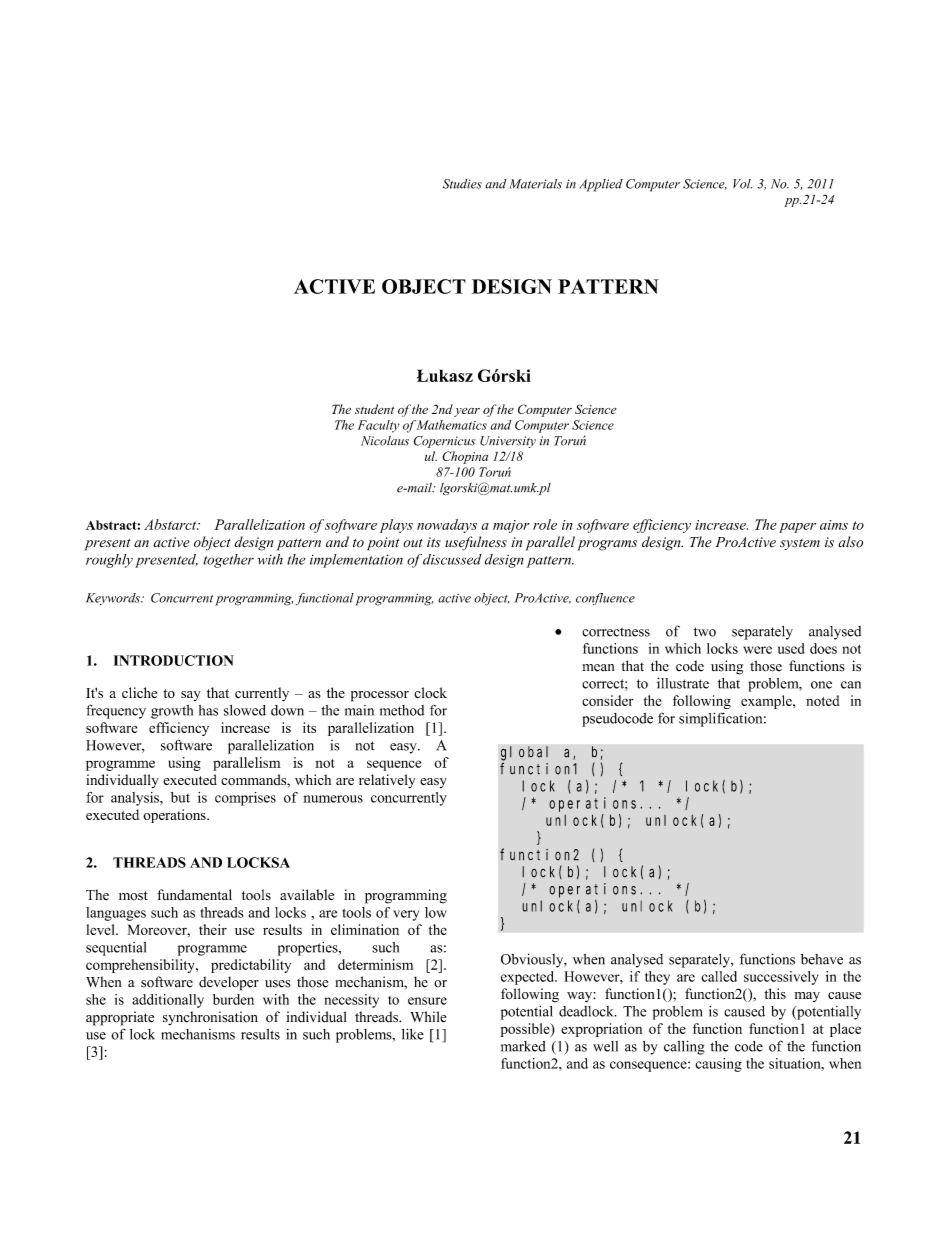 The width and height of the page is (952, 1233). I want to click on discussed, so click(452, 559).
